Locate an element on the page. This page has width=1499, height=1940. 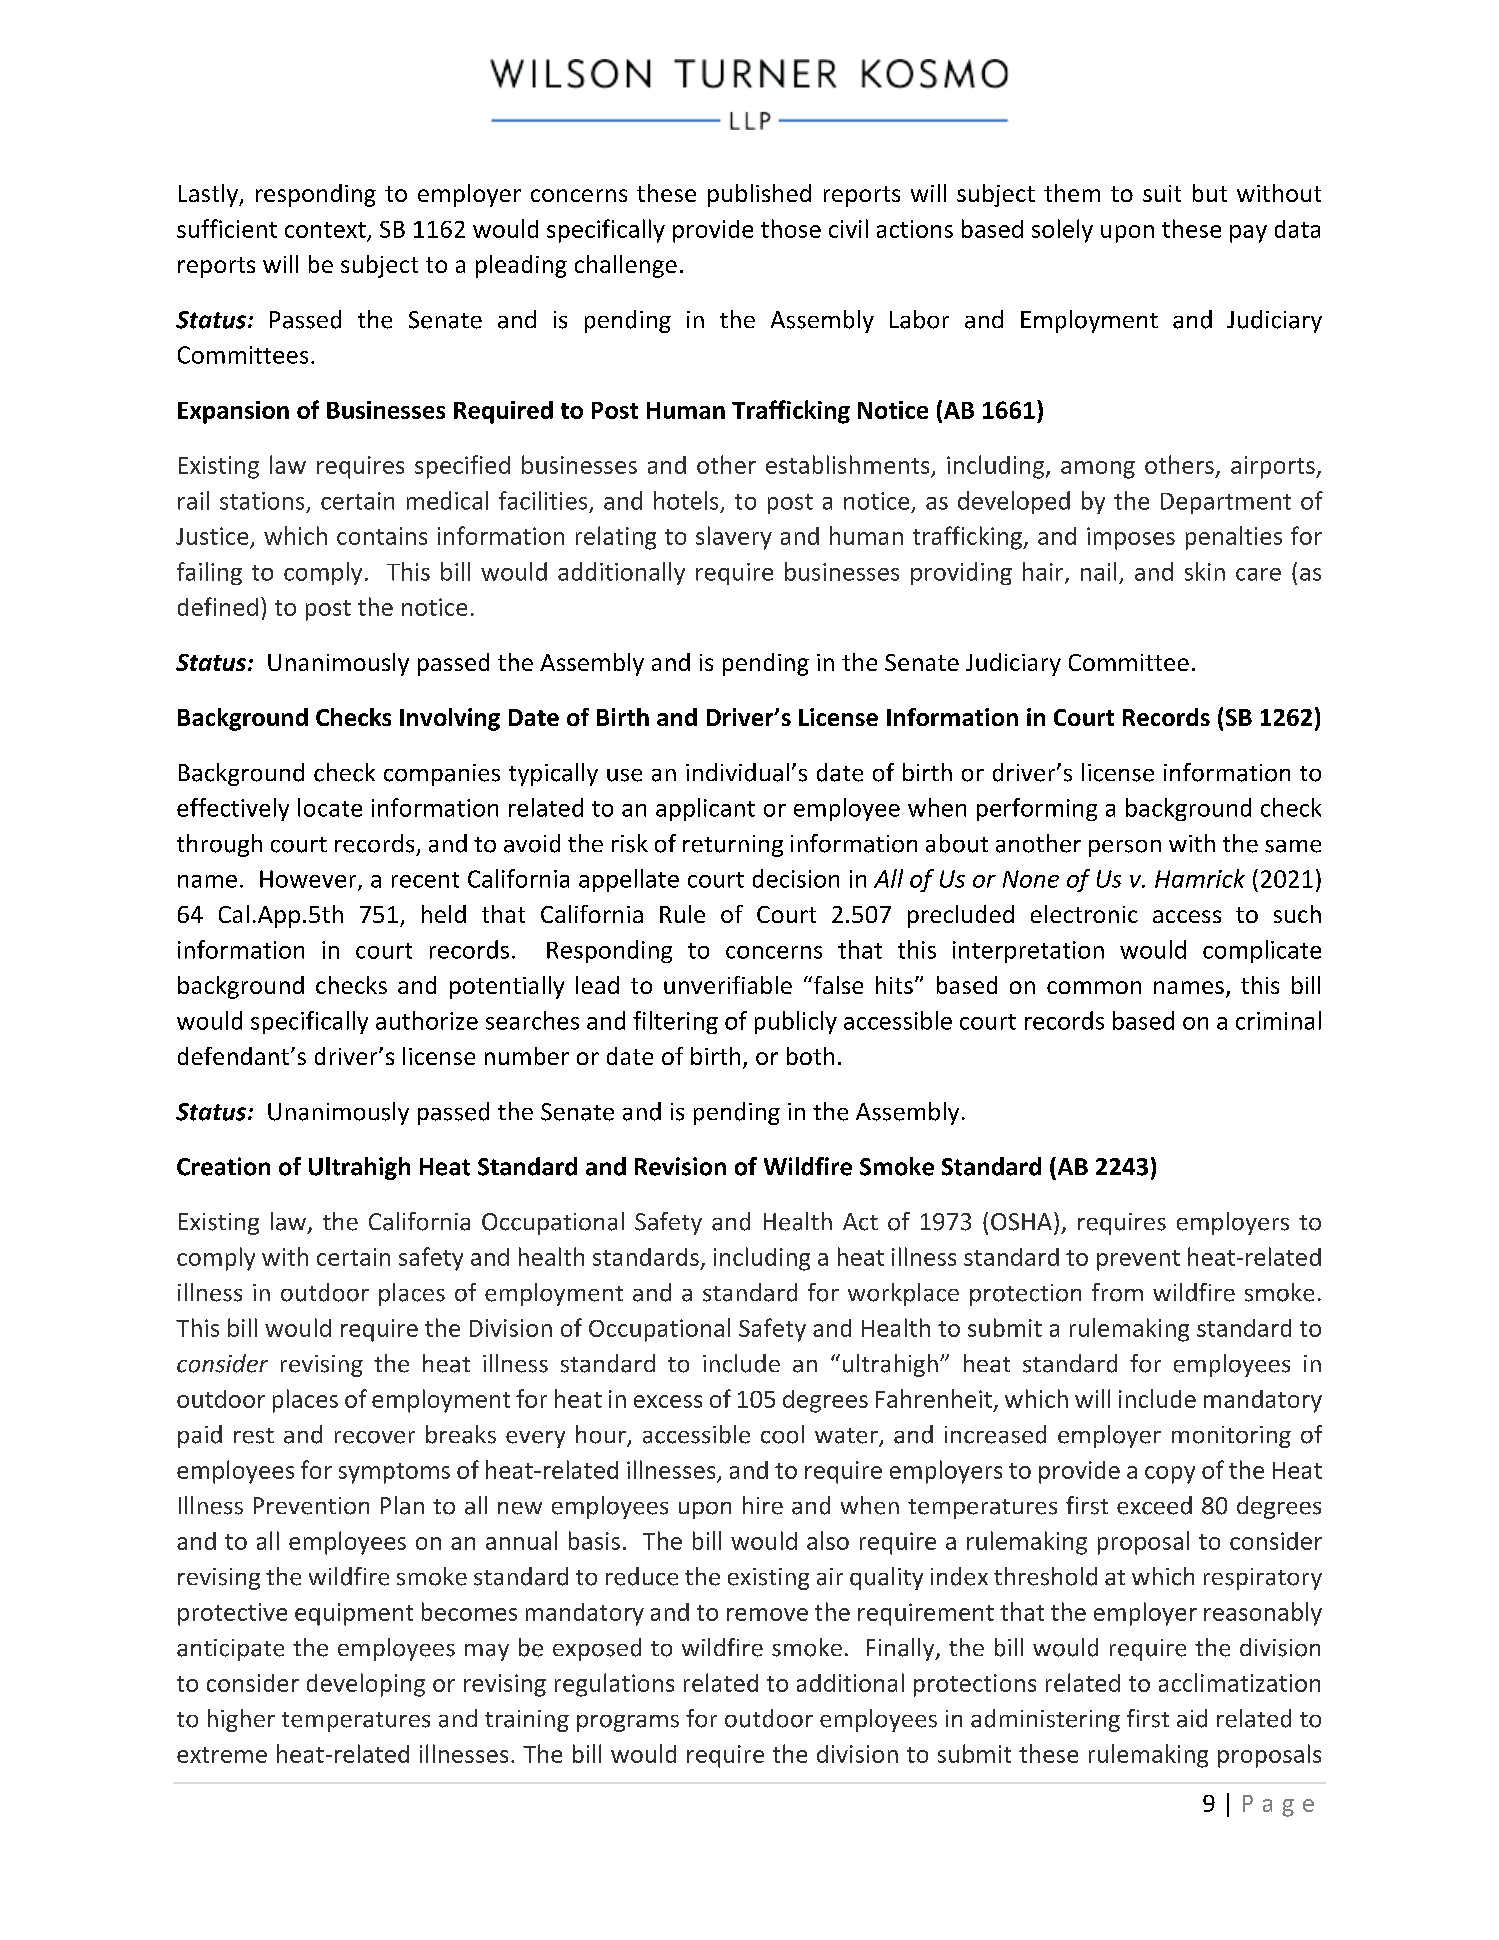
locate is located at coordinates (330, 807).
